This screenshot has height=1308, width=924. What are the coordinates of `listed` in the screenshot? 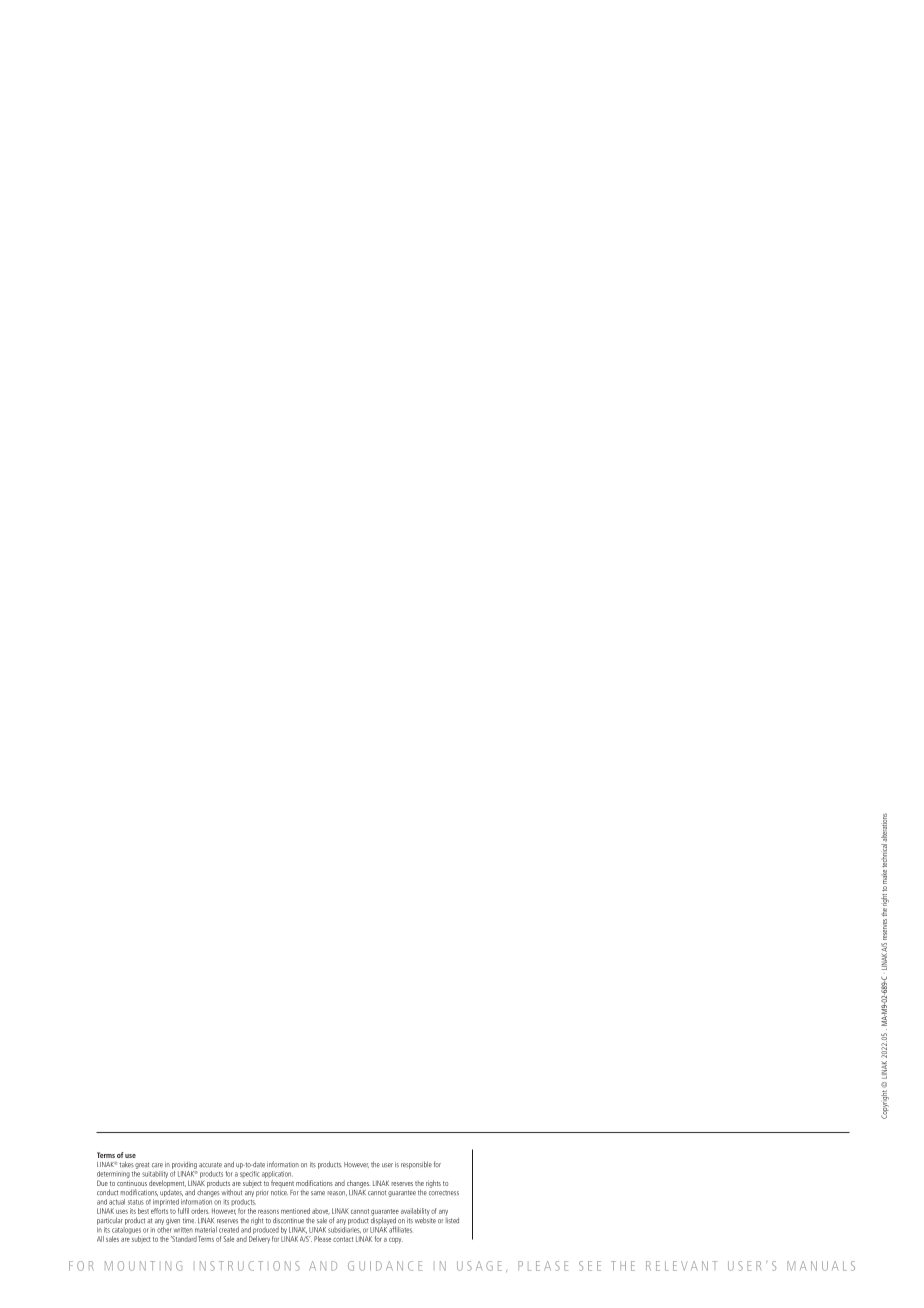 It's located at (452, 1221).
